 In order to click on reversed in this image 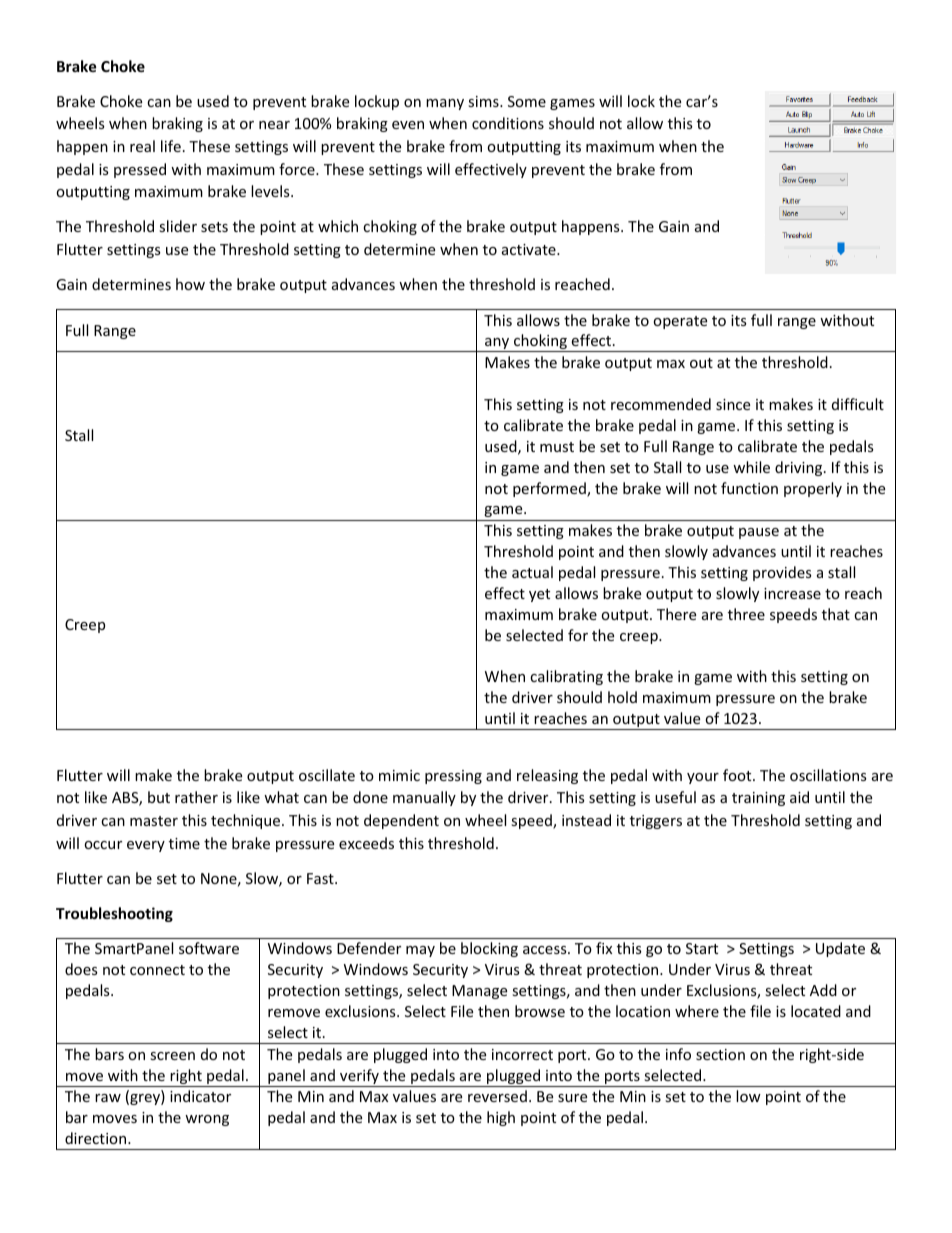, I will do `click(497, 1096)`.
